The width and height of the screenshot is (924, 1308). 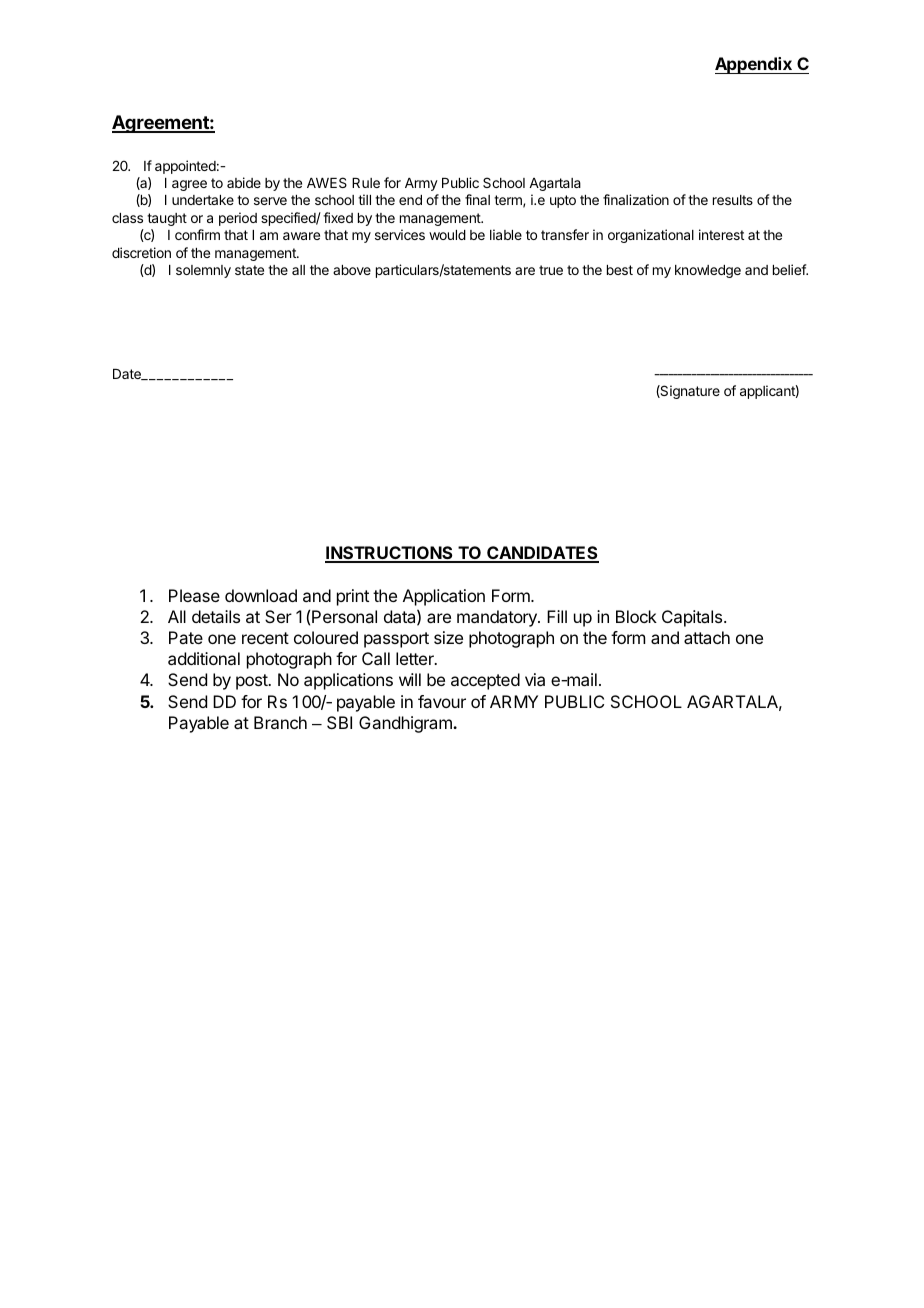 I want to click on interest, so click(x=721, y=234).
